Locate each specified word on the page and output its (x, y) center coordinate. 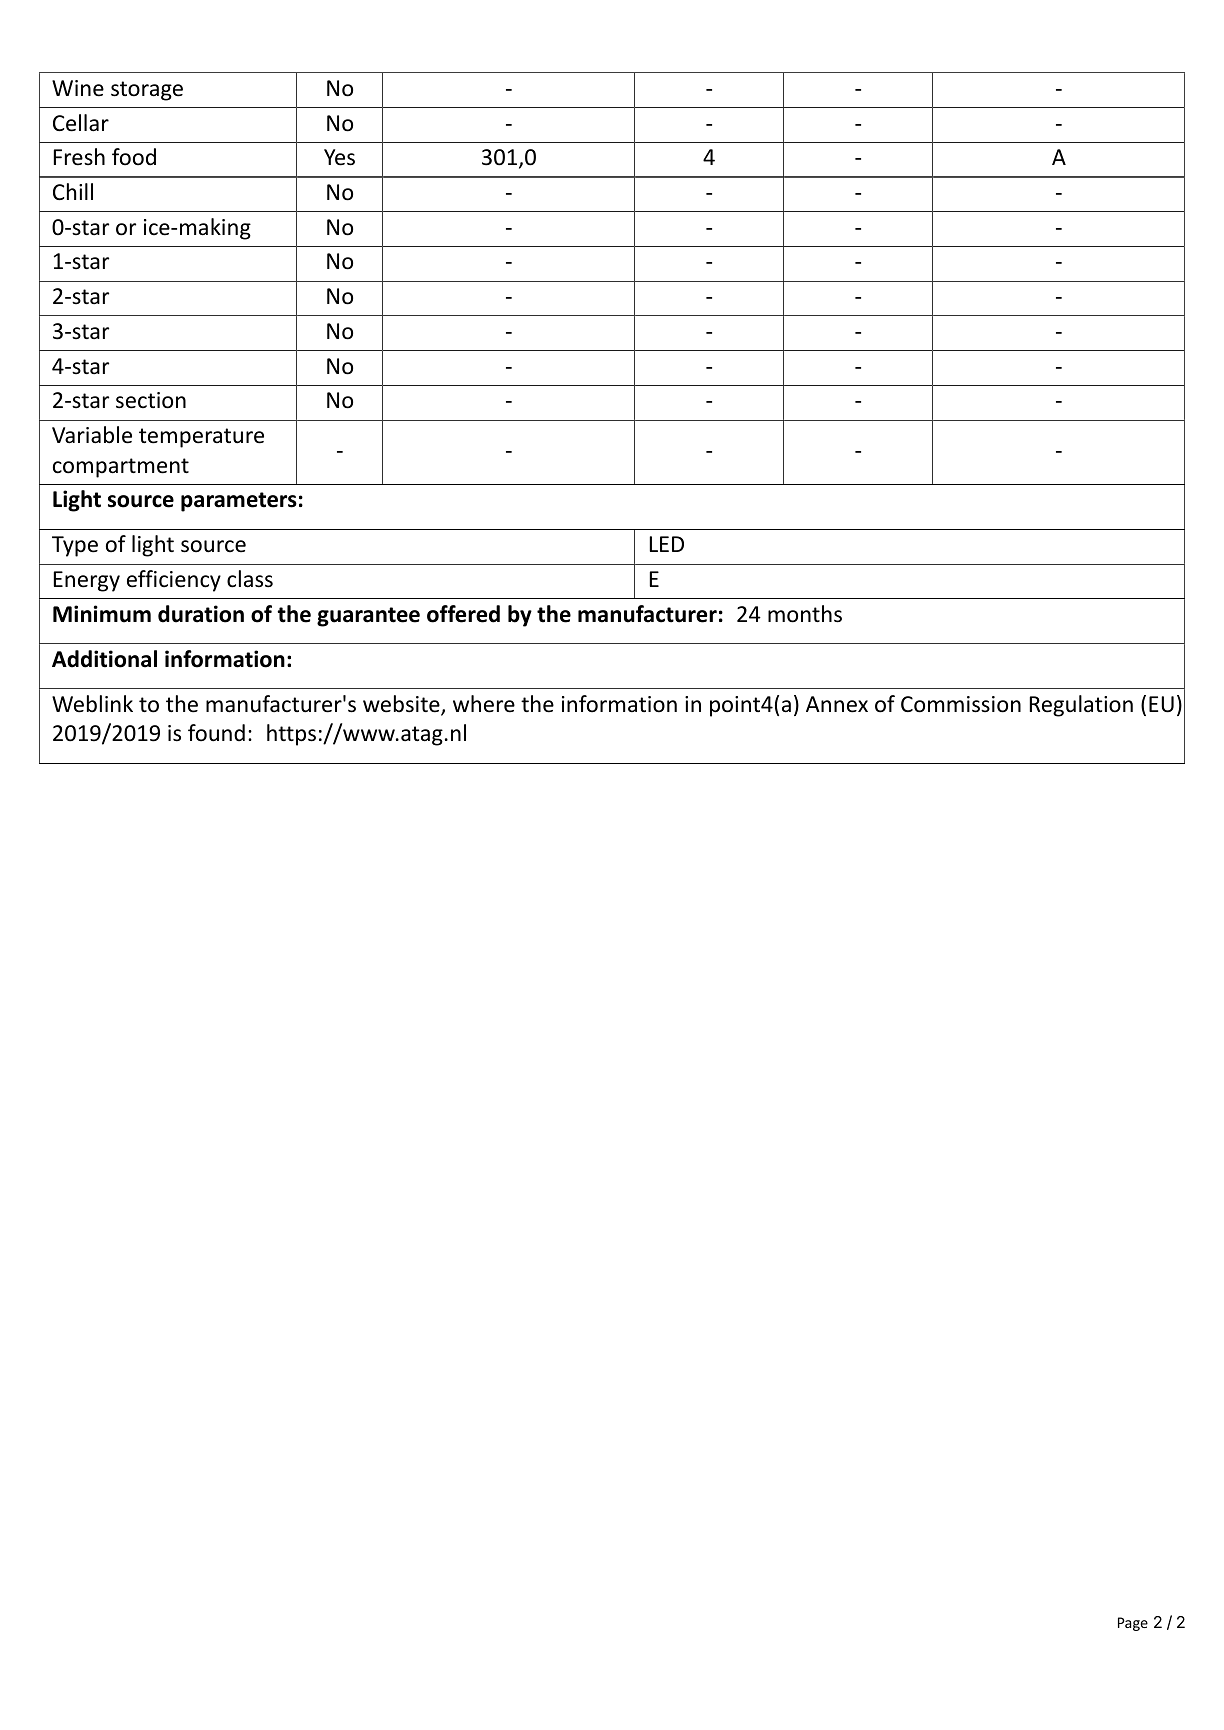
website (402, 705)
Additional (104, 659)
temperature (201, 438)
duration (201, 614)
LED (667, 544)
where (484, 704)
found (216, 733)
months (805, 614)
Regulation (1081, 706)
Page (1133, 1624)
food (134, 157)
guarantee (368, 617)
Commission (961, 704)
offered (463, 614)
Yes (339, 157)
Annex (837, 704)
